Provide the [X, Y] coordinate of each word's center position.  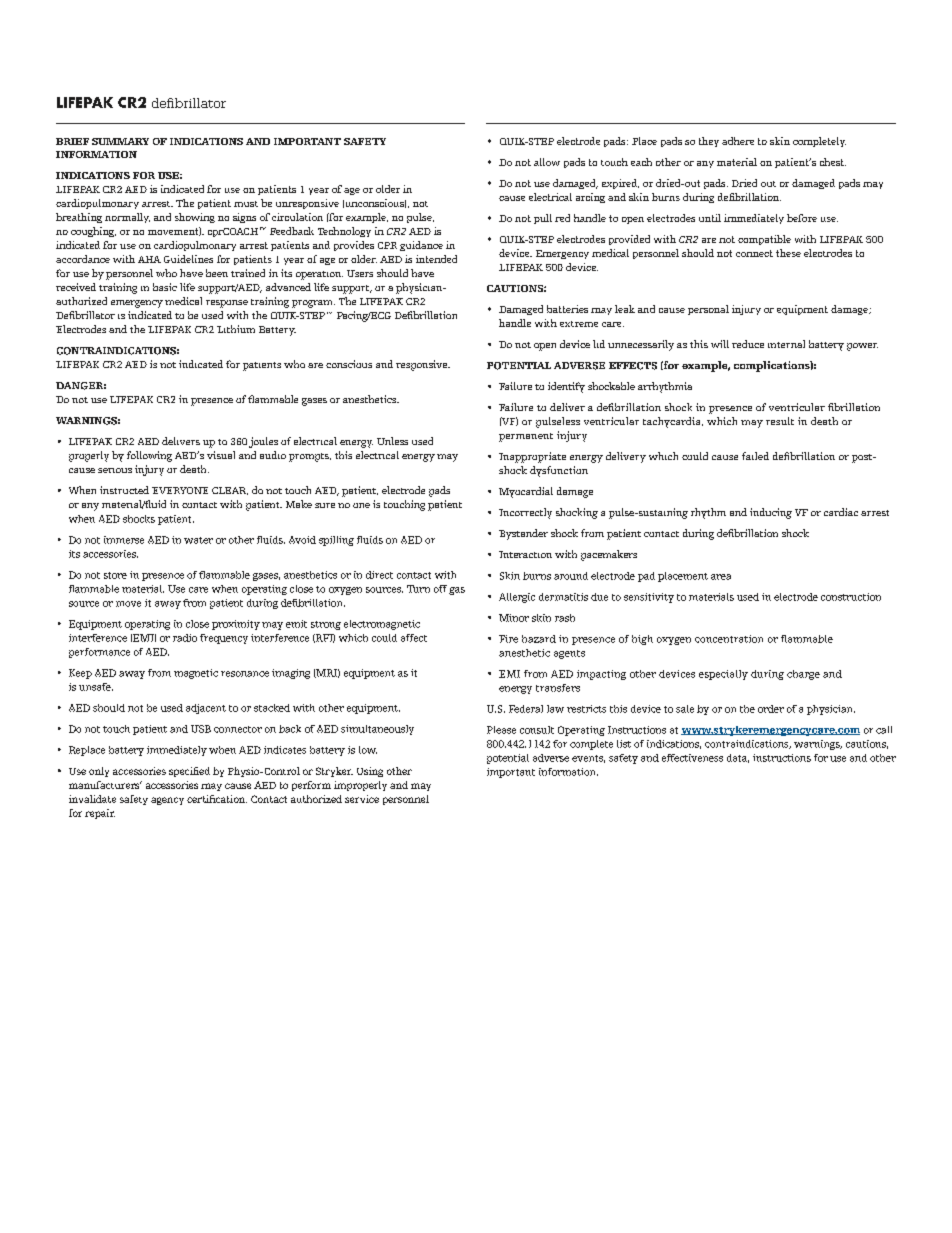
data [738, 758]
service [362, 799]
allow [547, 162]
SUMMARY [120, 141]
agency [167, 801]
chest [833, 162]
